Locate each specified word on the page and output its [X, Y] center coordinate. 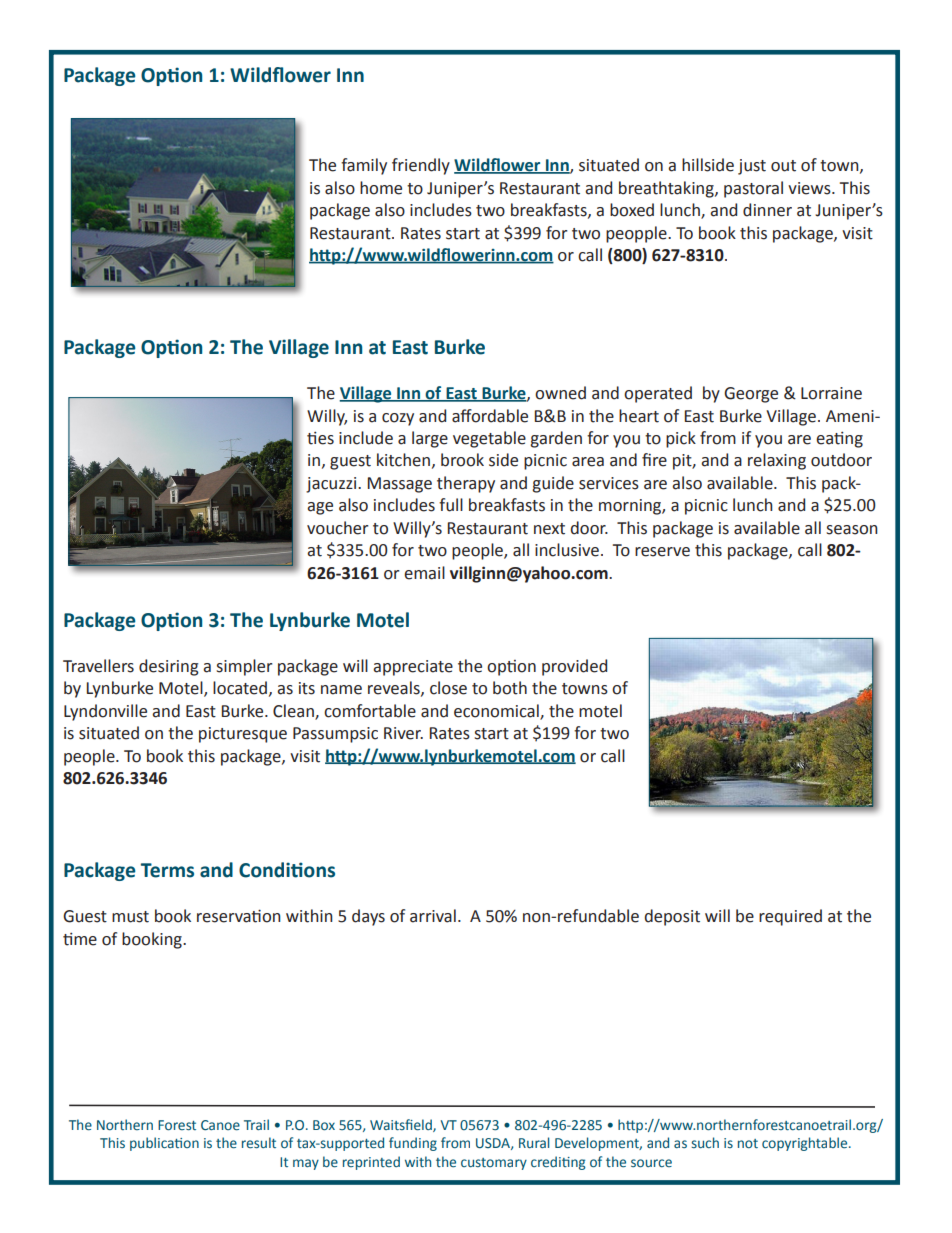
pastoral [753, 189]
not [748, 1143]
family [364, 166]
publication [164, 1144]
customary [494, 1164]
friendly [421, 166]
